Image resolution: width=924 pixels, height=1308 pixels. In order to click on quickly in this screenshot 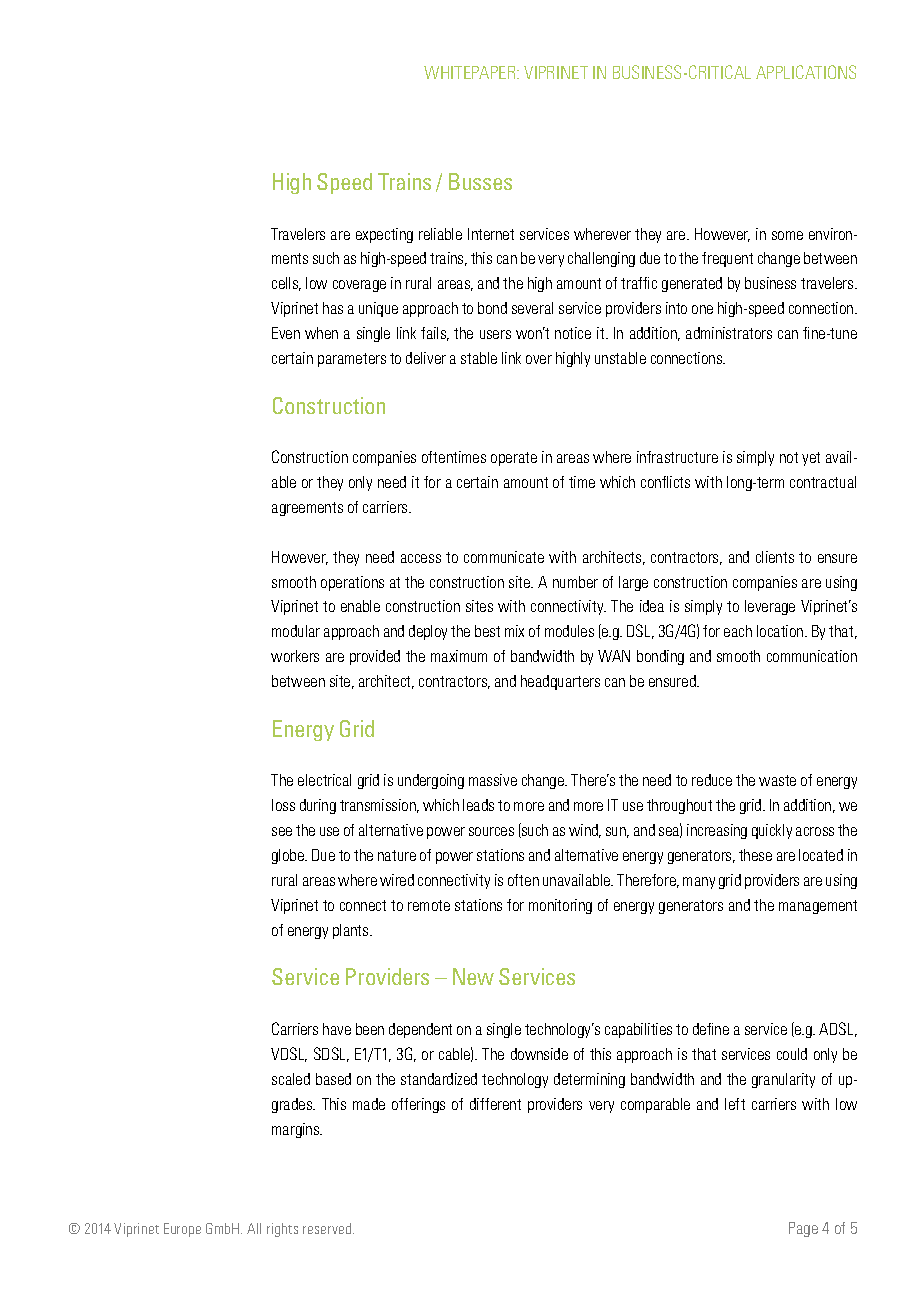, I will do `click(772, 831)`.
